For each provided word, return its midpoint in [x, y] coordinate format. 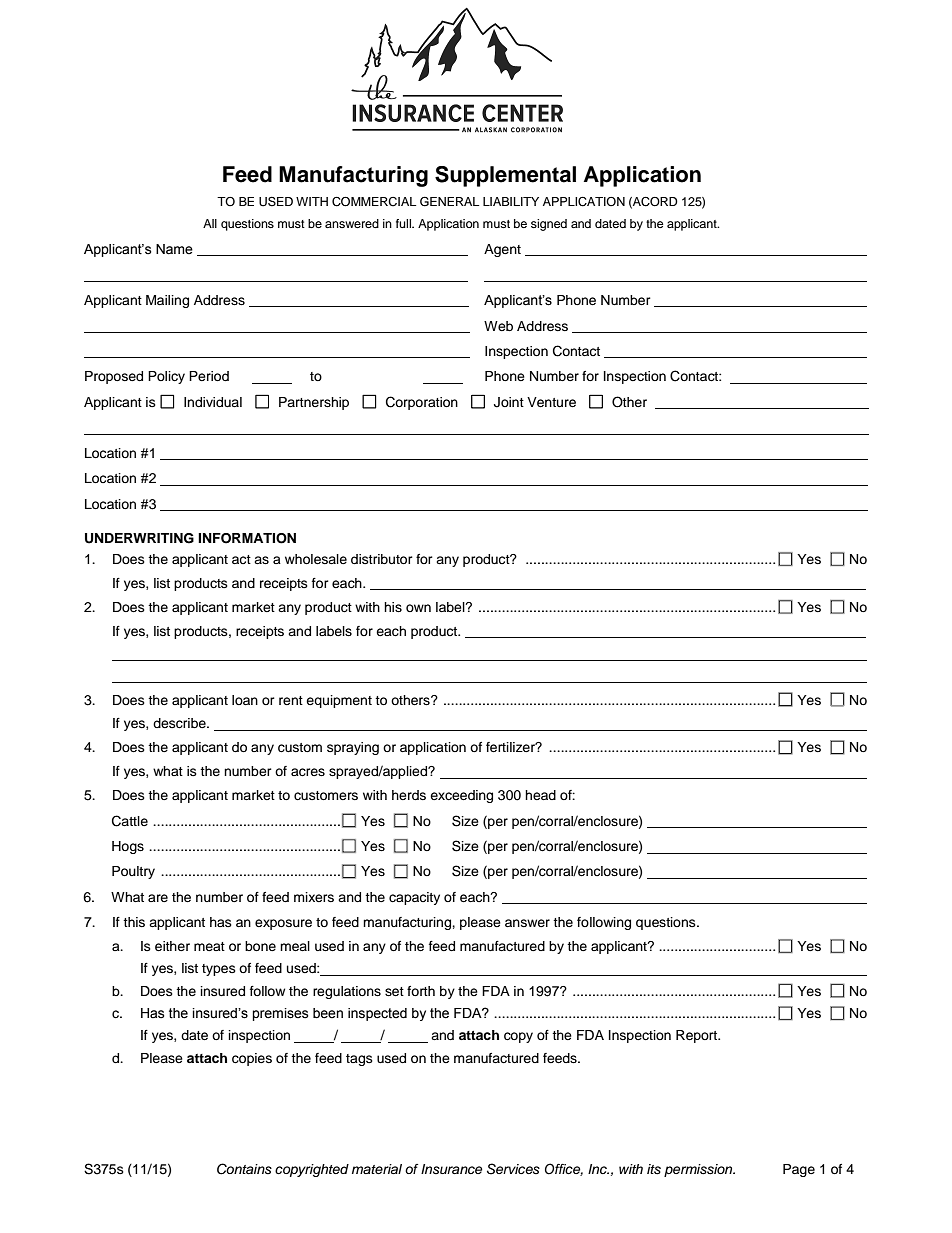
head [540, 795]
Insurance [452, 1169]
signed [549, 225]
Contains [244, 1169]
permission [699, 1170]
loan [245, 700]
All [210, 223]
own [418, 608]
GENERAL [449, 201]
